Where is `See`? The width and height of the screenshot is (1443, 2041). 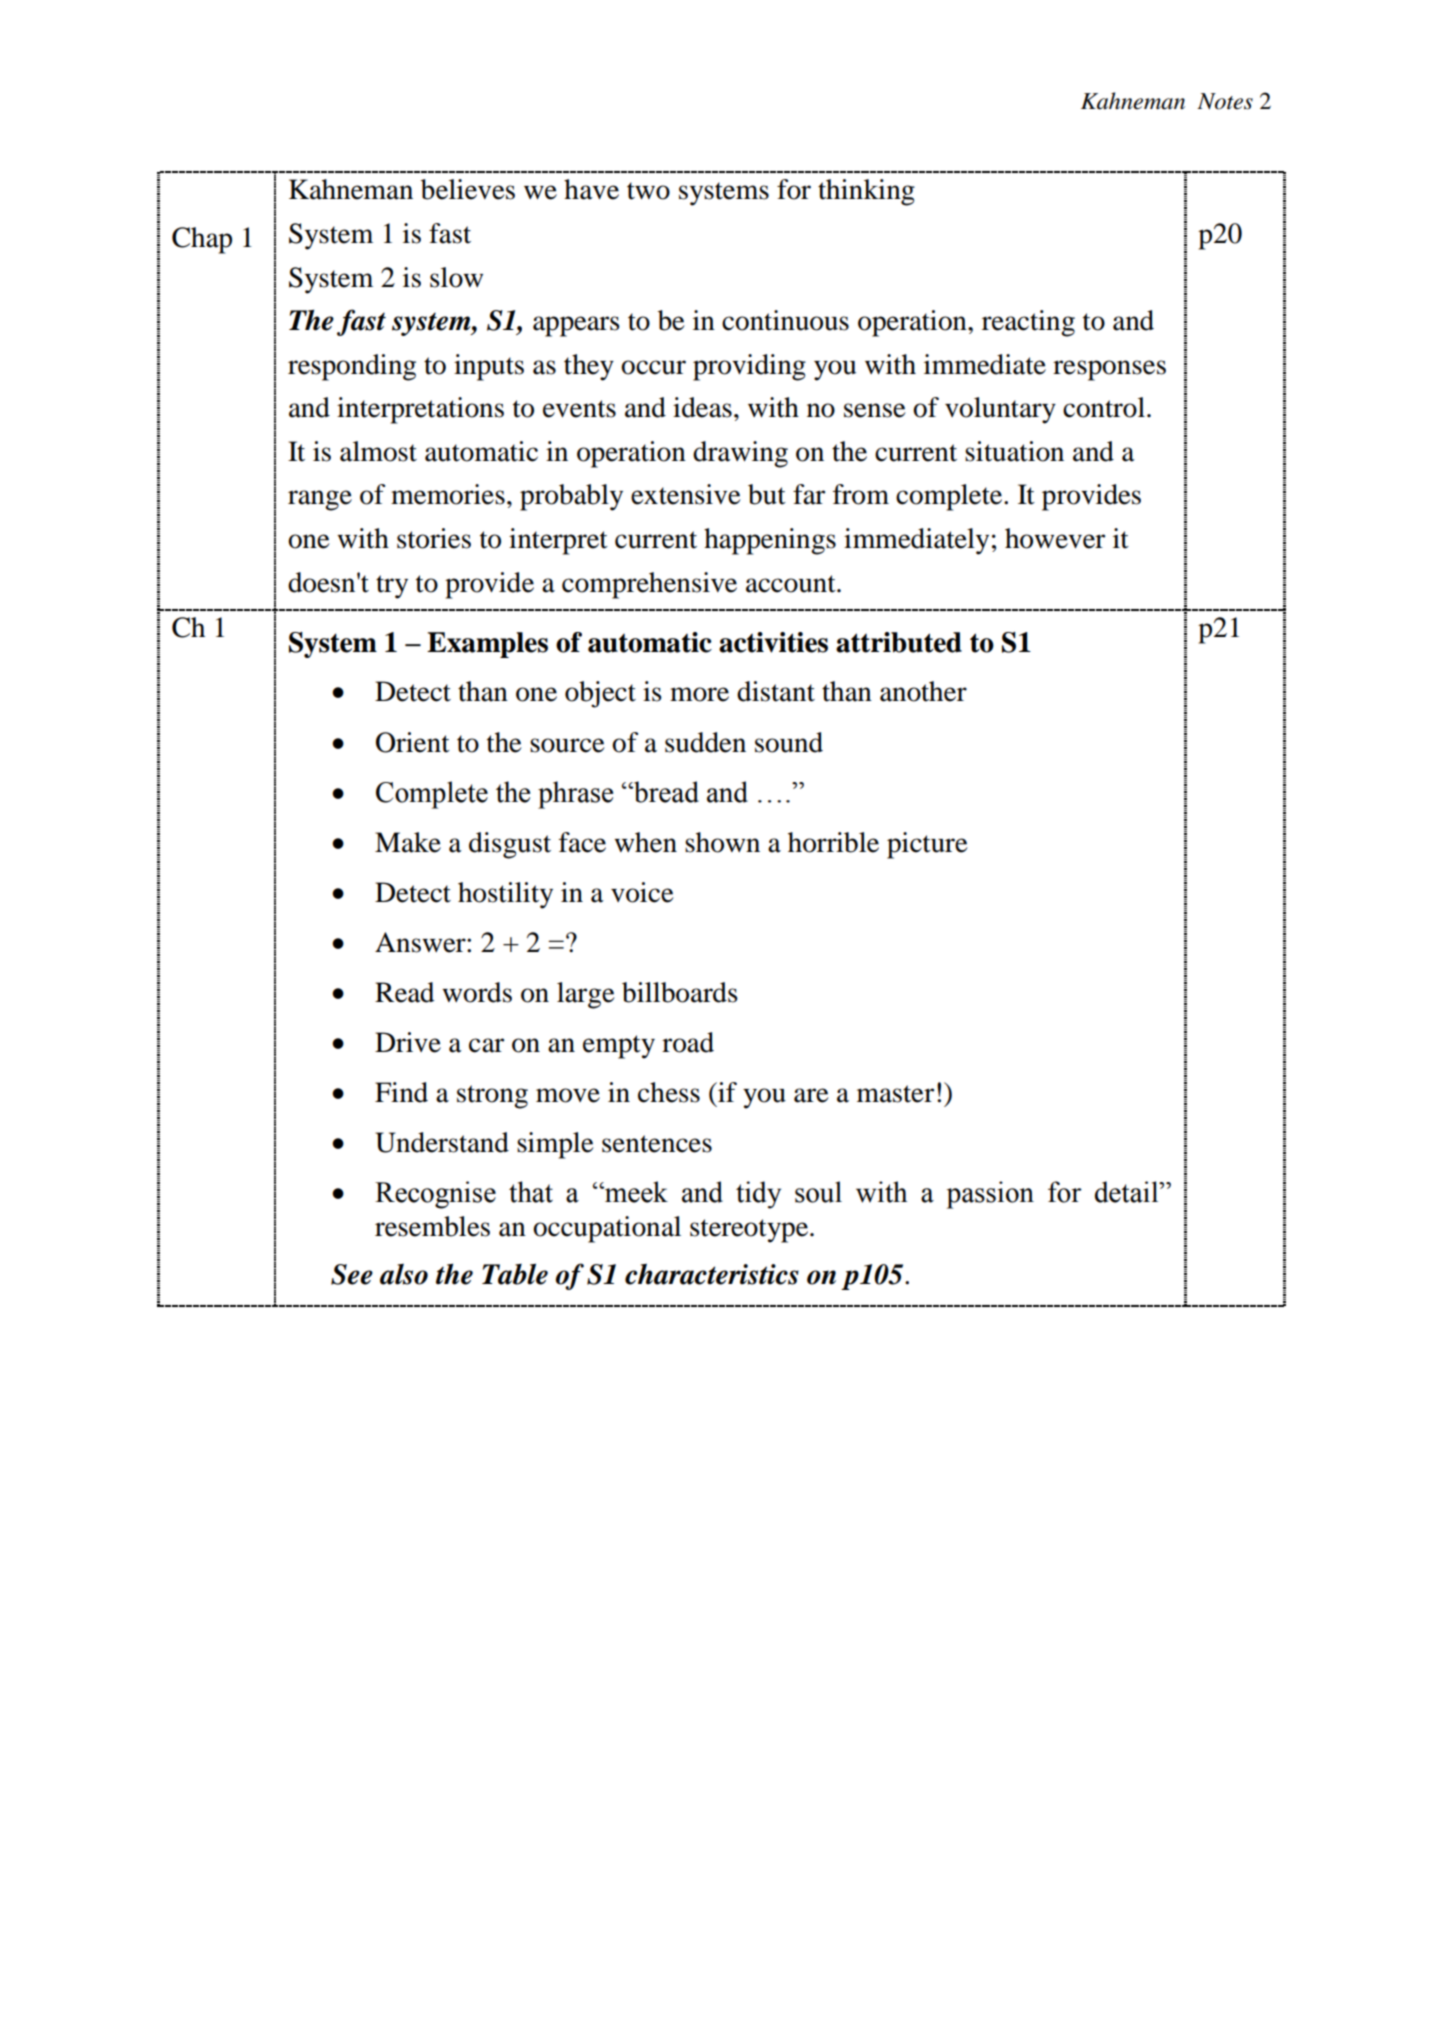 See is located at coordinates (352, 1274).
